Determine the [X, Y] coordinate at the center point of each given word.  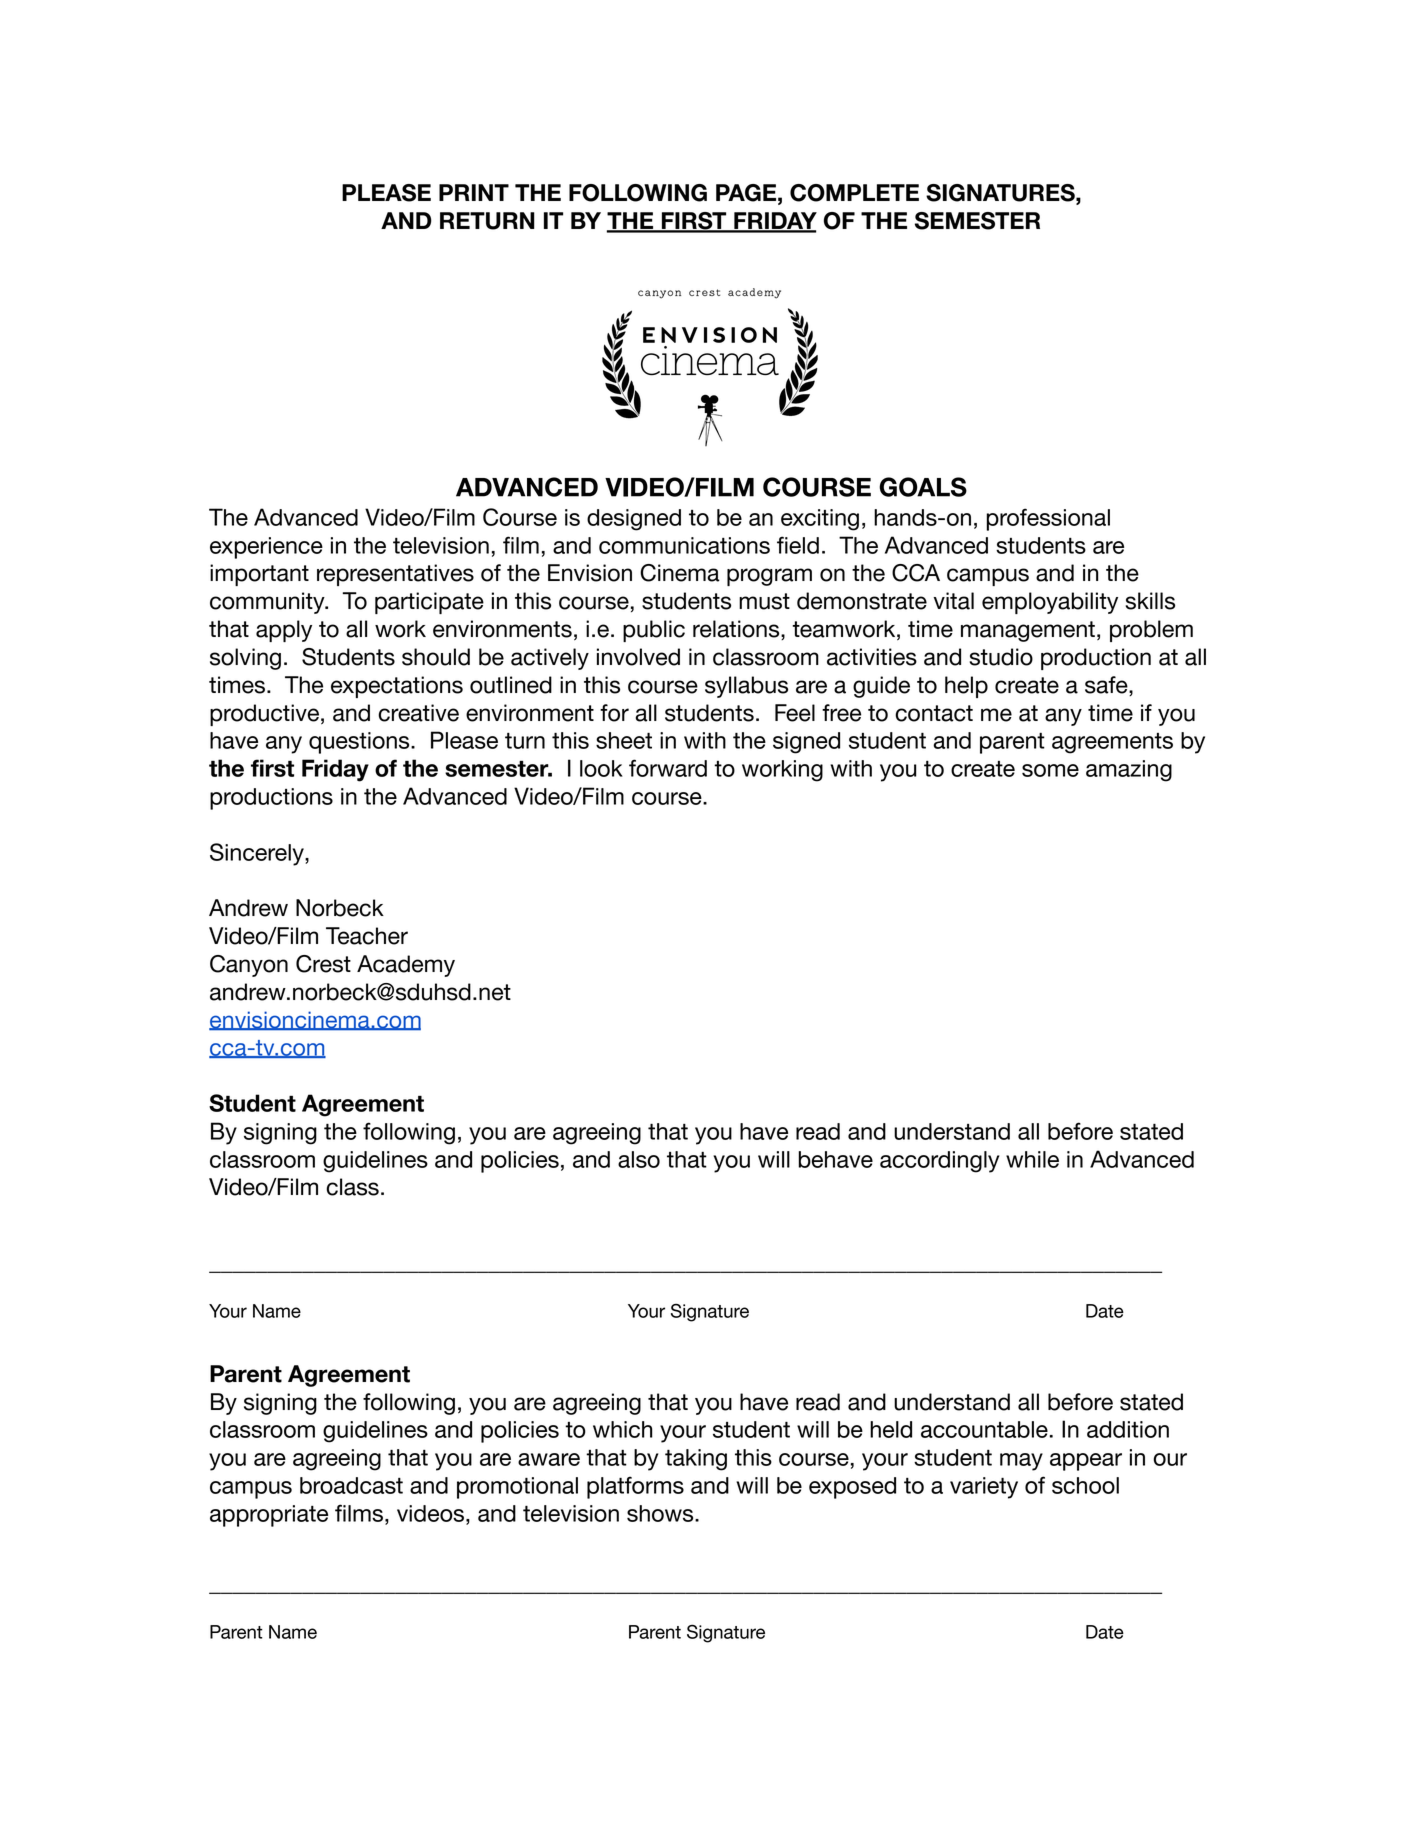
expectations [397, 687]
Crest [323, 964]
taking [696, 1460]
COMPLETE [854, 193]
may [1021, 1462]
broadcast [351, 1485]
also [639, 1159]
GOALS [923, 487]
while [1032, 1159]
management [1028, 631]
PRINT [474, 192]
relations [737, 630]
